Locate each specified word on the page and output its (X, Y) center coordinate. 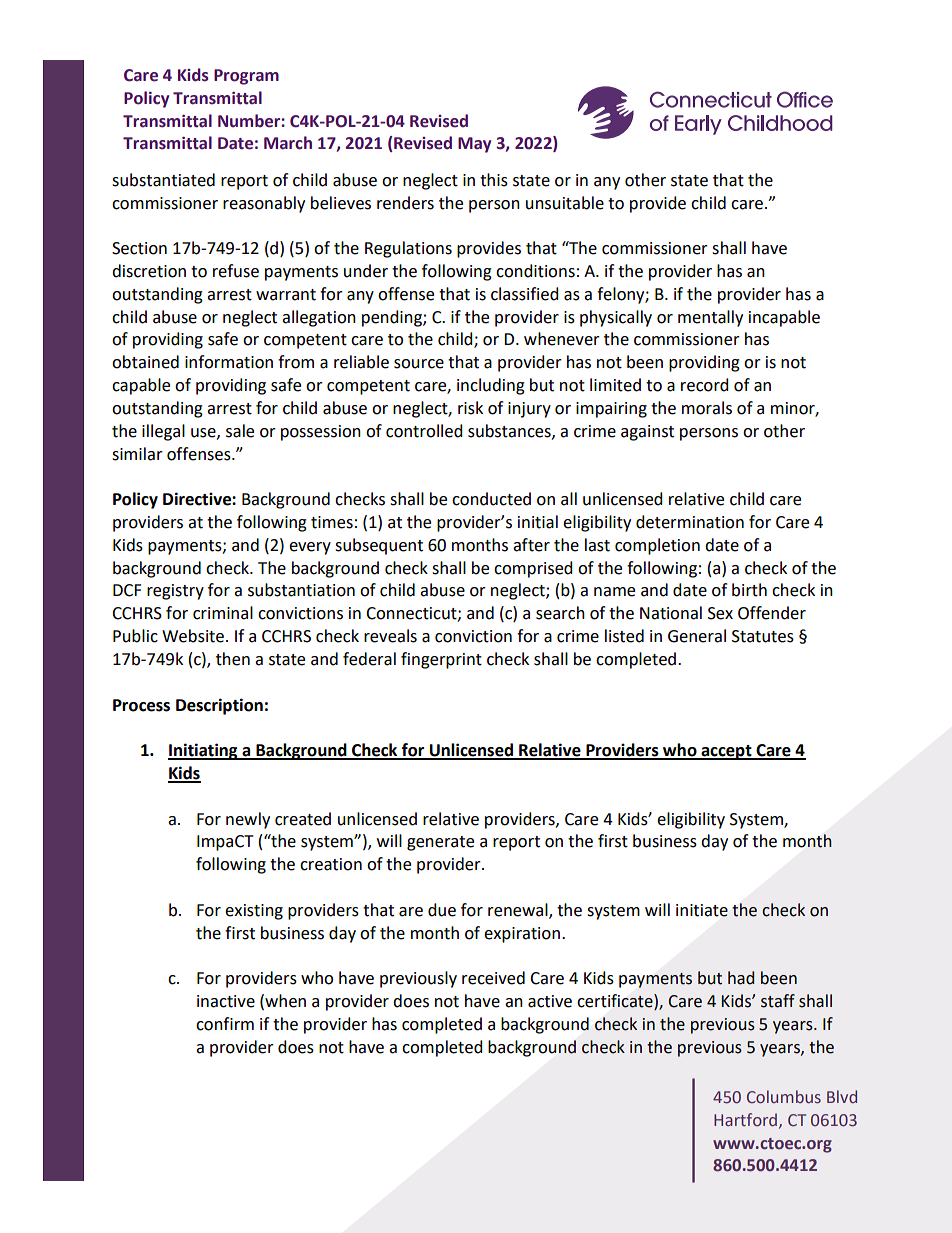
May (474, 145)
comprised (533, 569)
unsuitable (565, 203)
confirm (225, 1024)
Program (246, 77)
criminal (223, 613)
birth (749, 590)
